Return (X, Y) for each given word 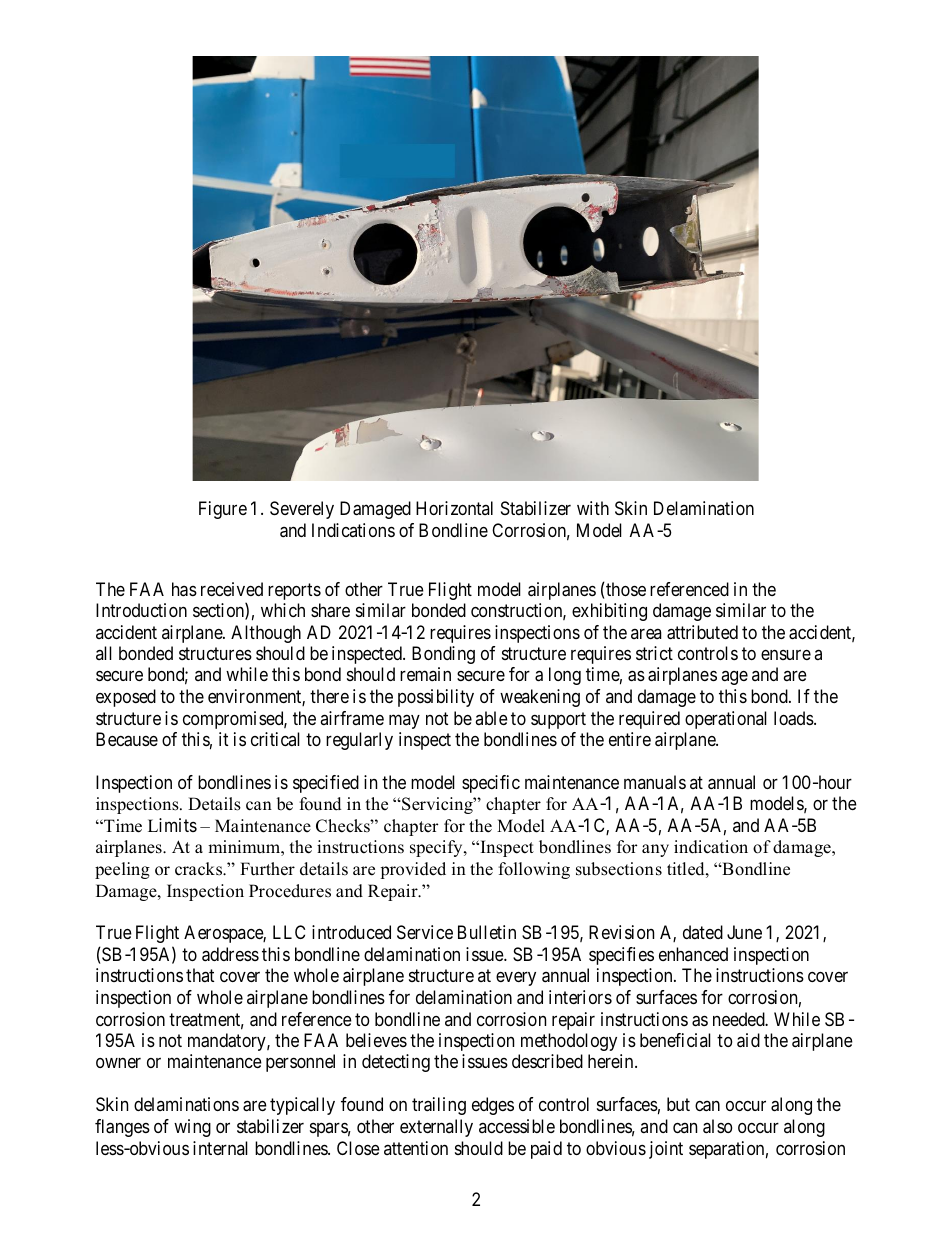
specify (437, 848)
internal (220, 1148)
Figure (223, 510)
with (593, 508)
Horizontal (454, 508)
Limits (172, 825)
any (655, 850)
